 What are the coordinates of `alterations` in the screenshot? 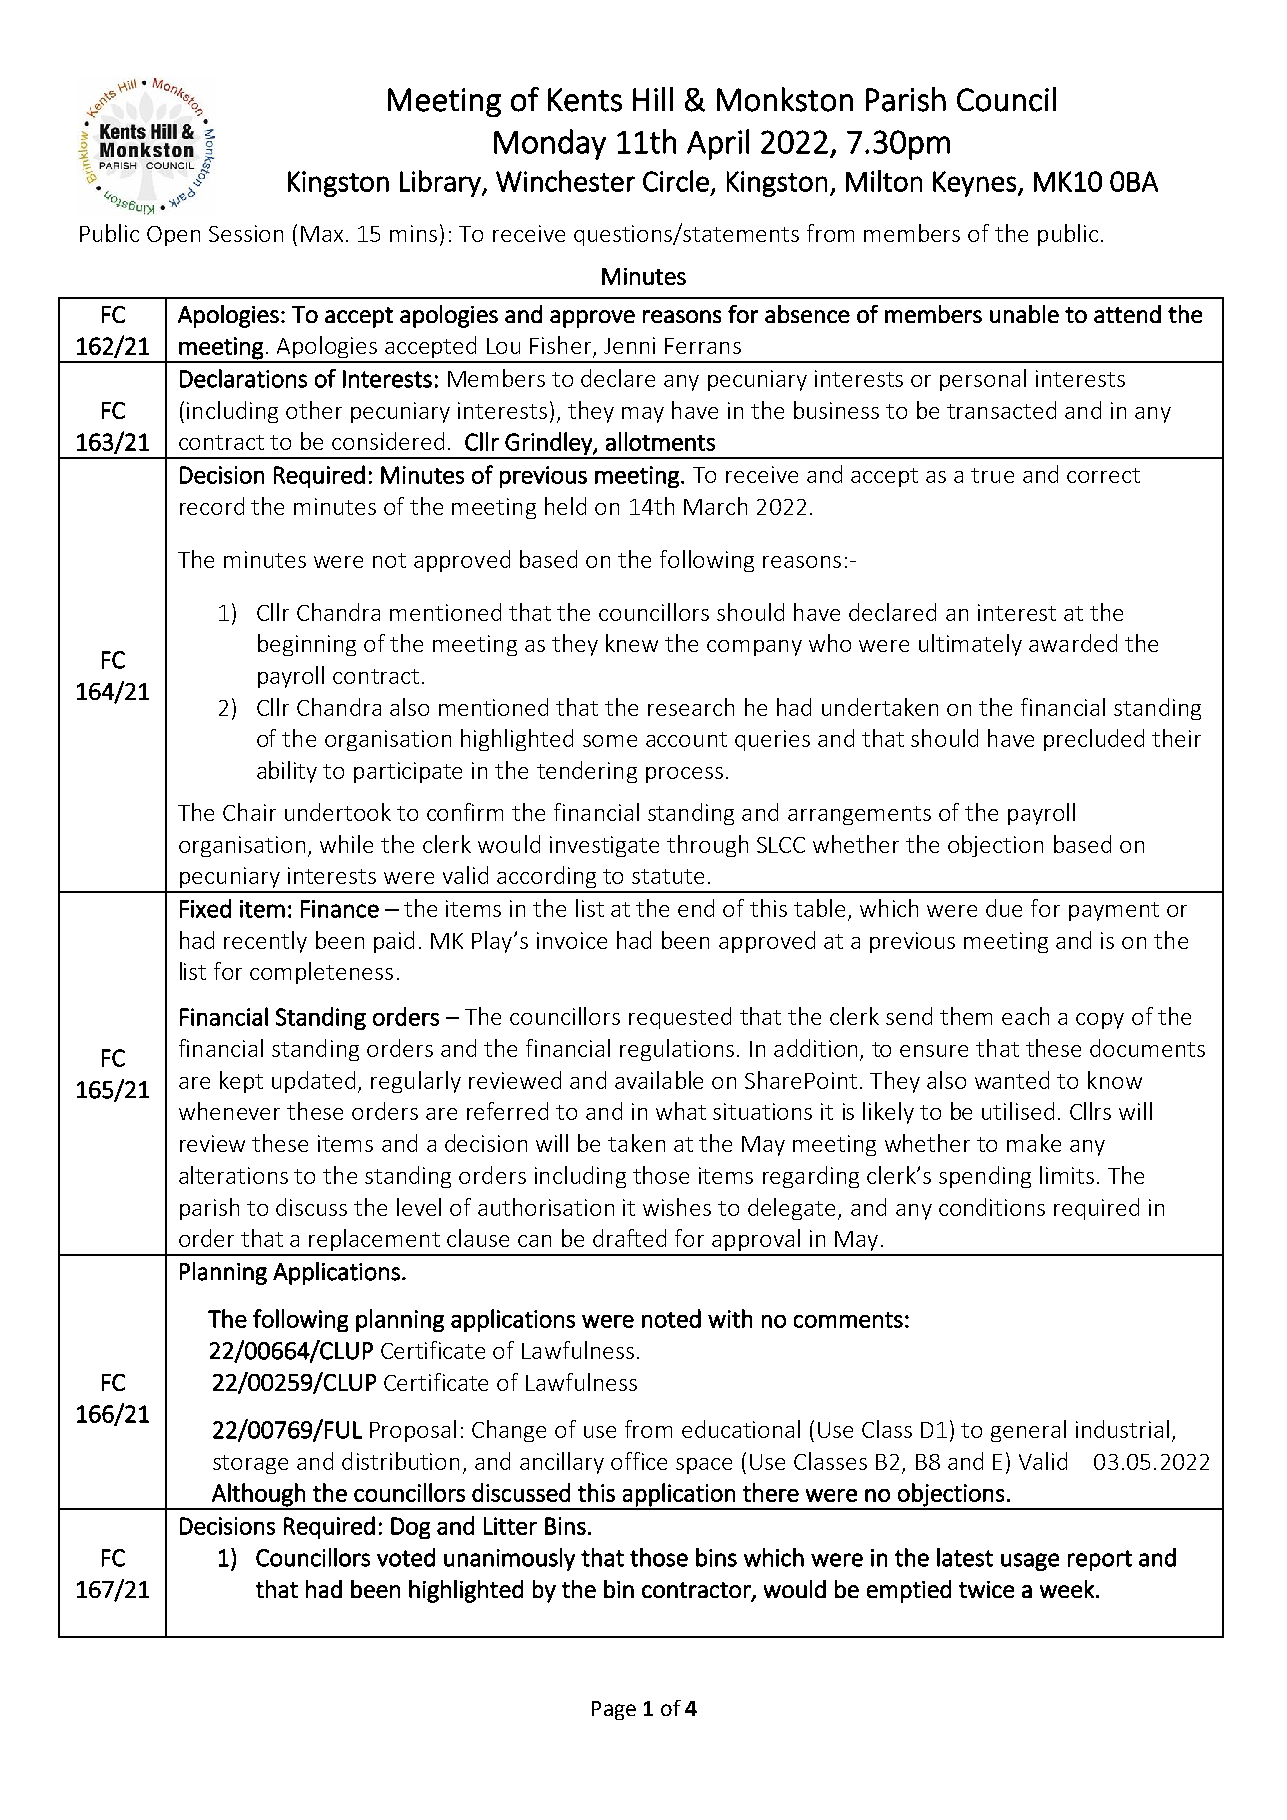 It's located at (233, 1175).
